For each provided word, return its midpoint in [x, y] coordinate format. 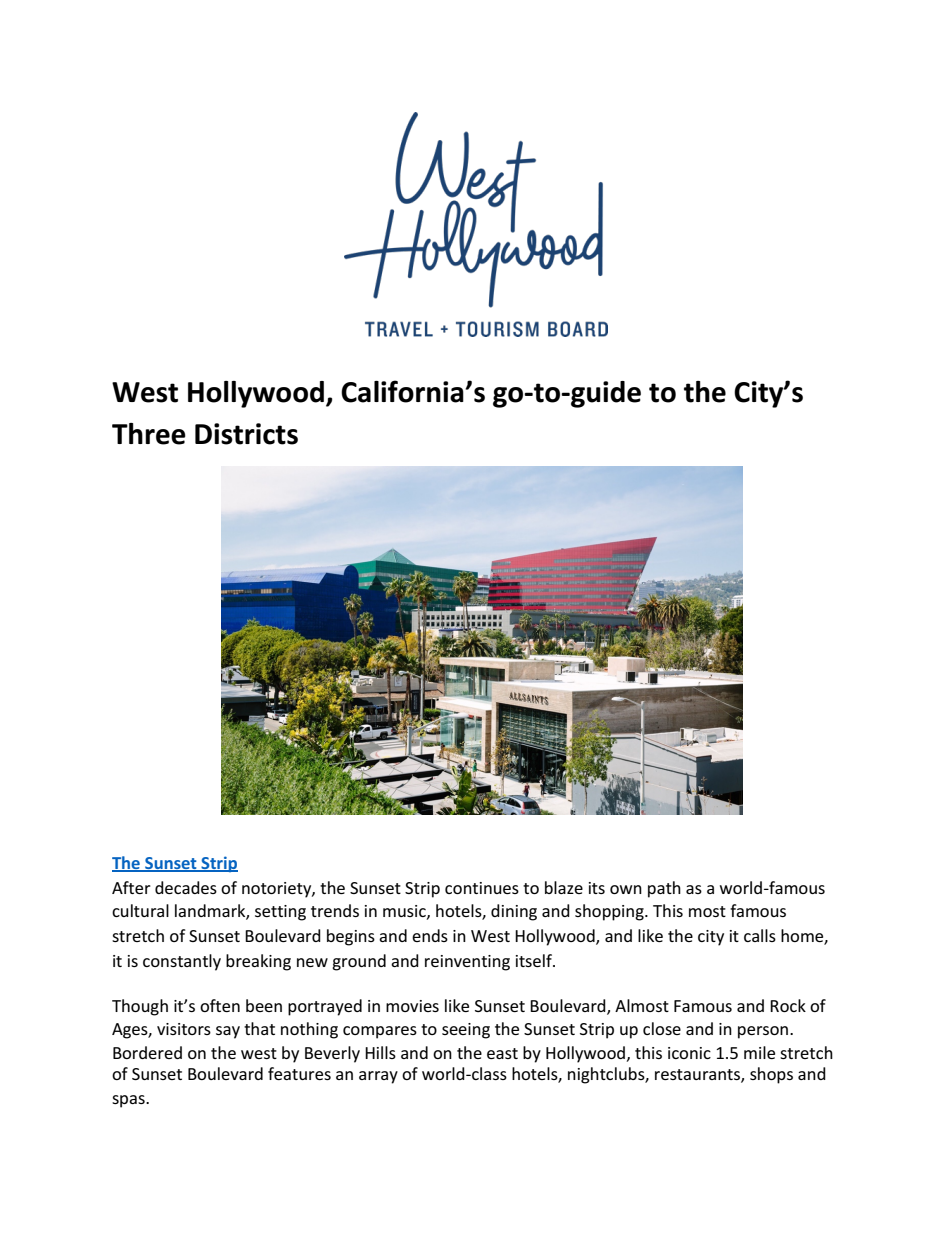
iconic [689, 1053]
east [502, 1053]
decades [186, 887]
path [664, 889]
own [626, 889]
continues [482, 888]
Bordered [147, 1052]
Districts [246, 434]
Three [149, 434]
